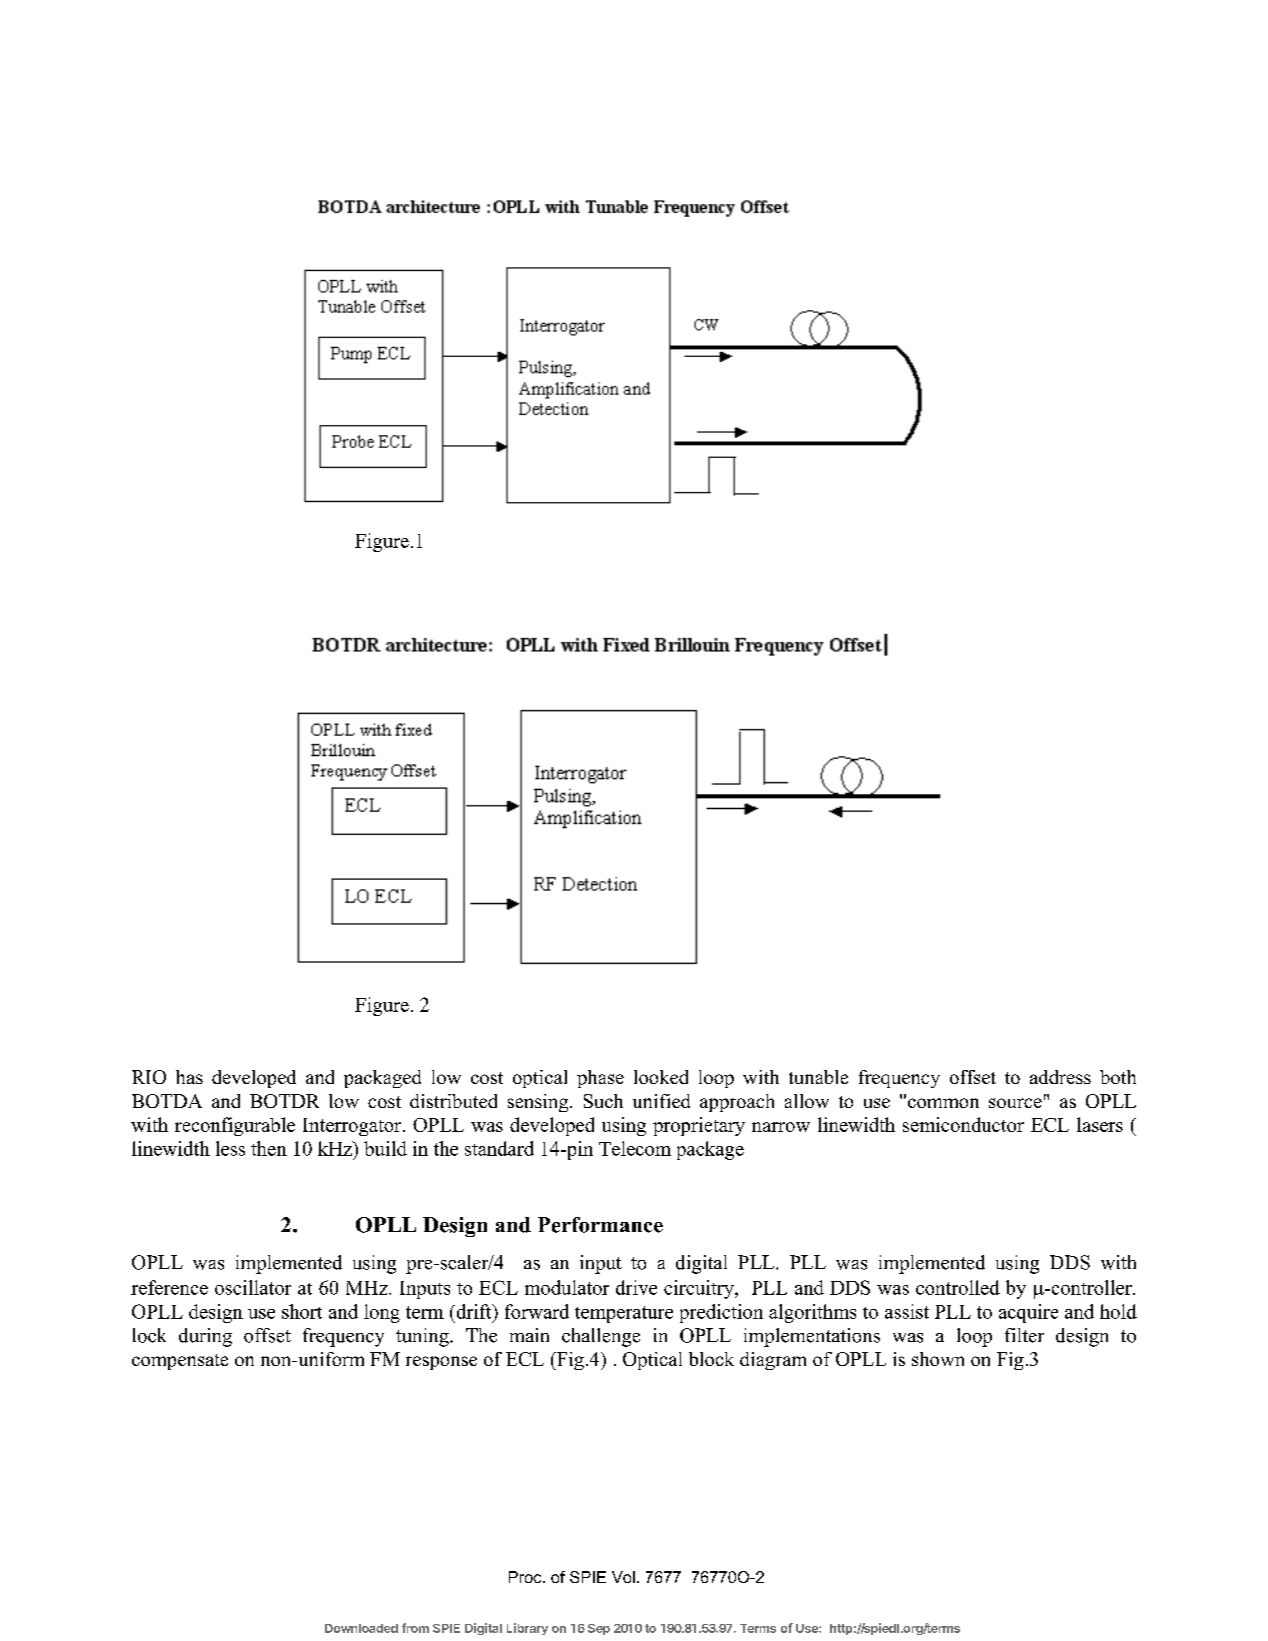 This document has height=1641, width=1268. Describe the element at coordinates (661, 1101) in the document. I see `unified` at that location.
